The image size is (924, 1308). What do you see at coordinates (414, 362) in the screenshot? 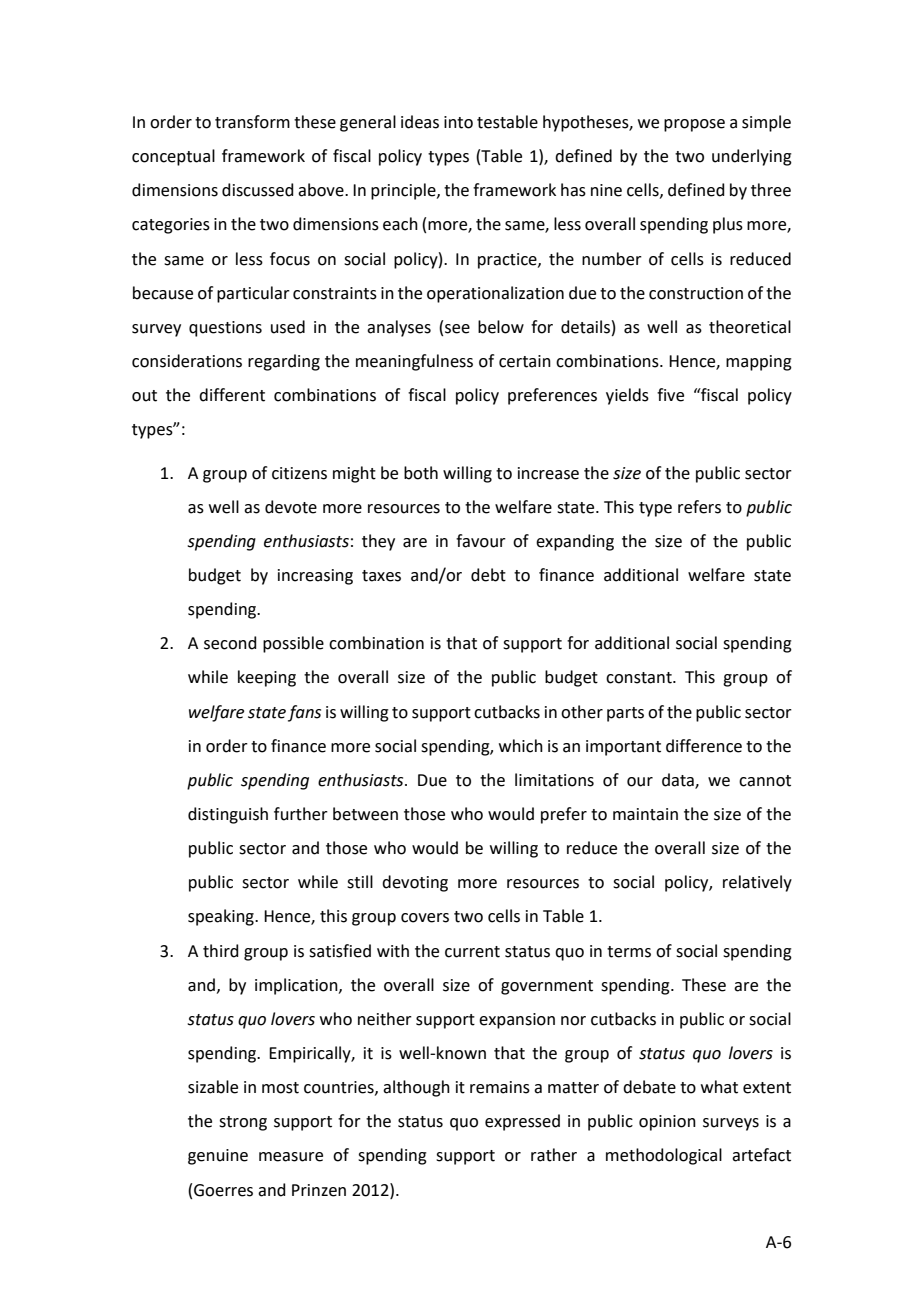
I see `meaningfulness` at bounding box center [414, 362].
